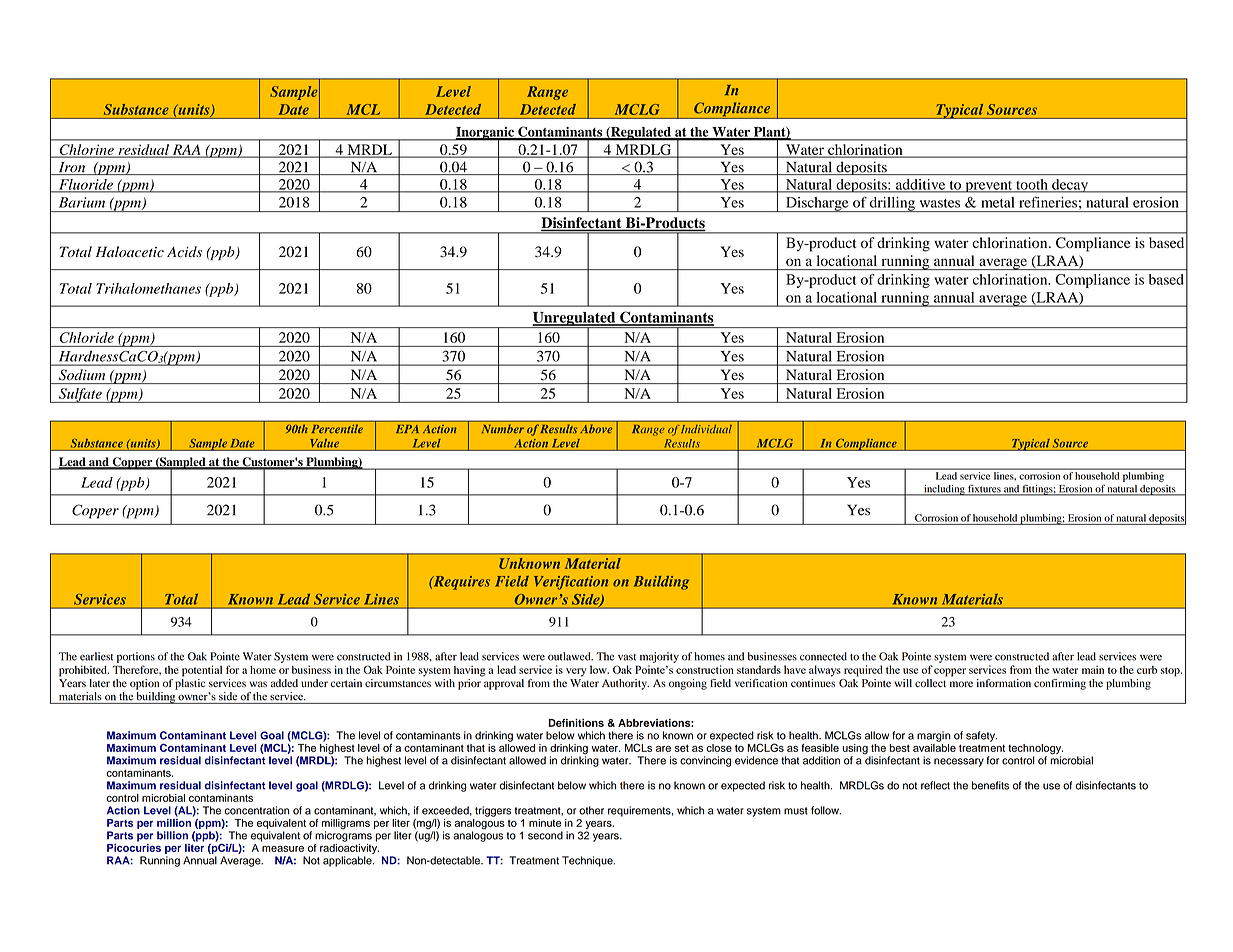 The height and width of the screenshot is (952, 1233). What do you see at coordinates (148, 288) in the screenshot?
I see `Trihalomethanes` at bounding box center [148, 288].
